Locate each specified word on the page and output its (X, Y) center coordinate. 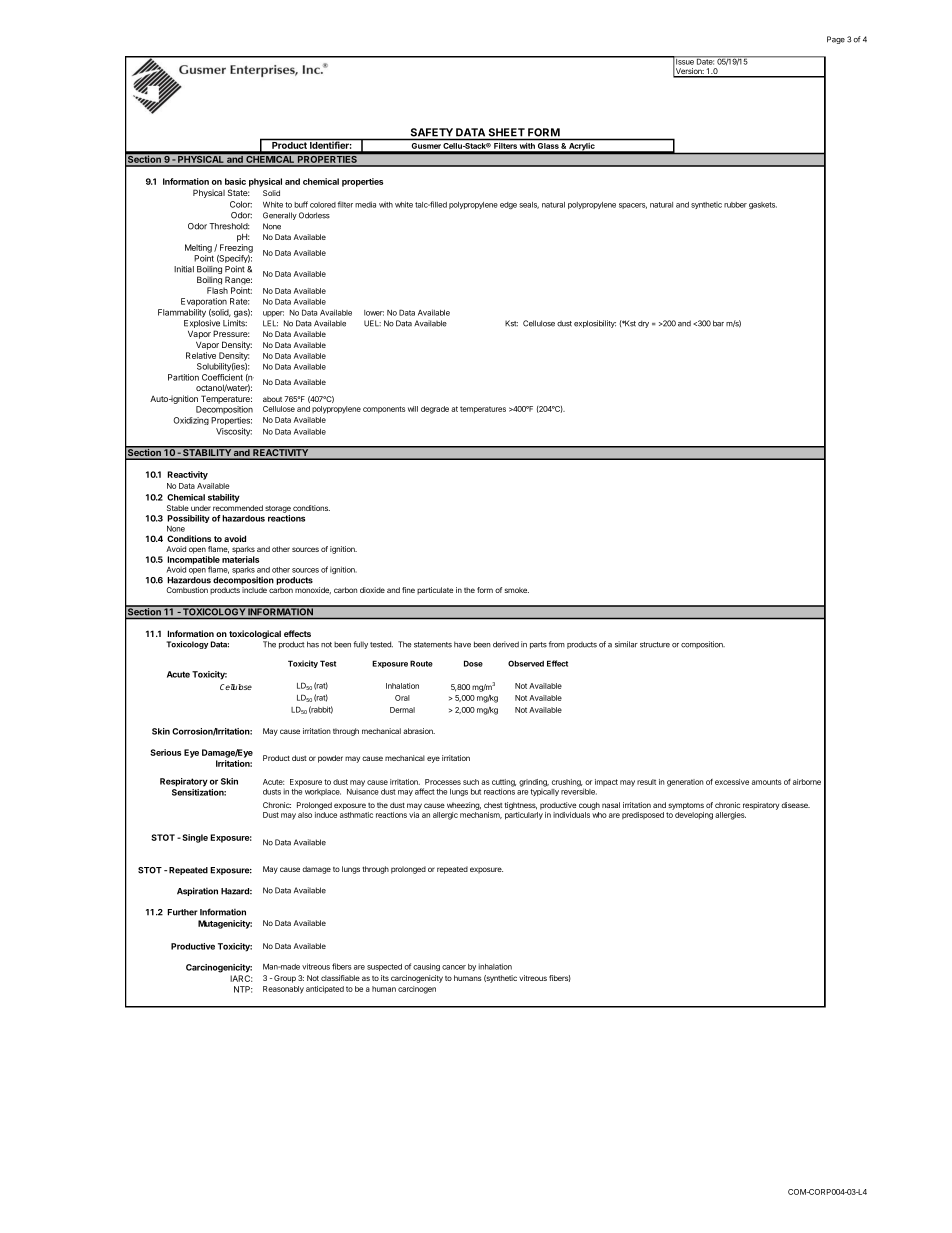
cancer (454, 967)
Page (836, 40)
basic (235, 181)
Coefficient (222, 377)
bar (718, 323)
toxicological (255, 634)
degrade (435, 410)
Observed (526, 663)
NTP (243, 989)
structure (655, 645)
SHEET (507, 132)
